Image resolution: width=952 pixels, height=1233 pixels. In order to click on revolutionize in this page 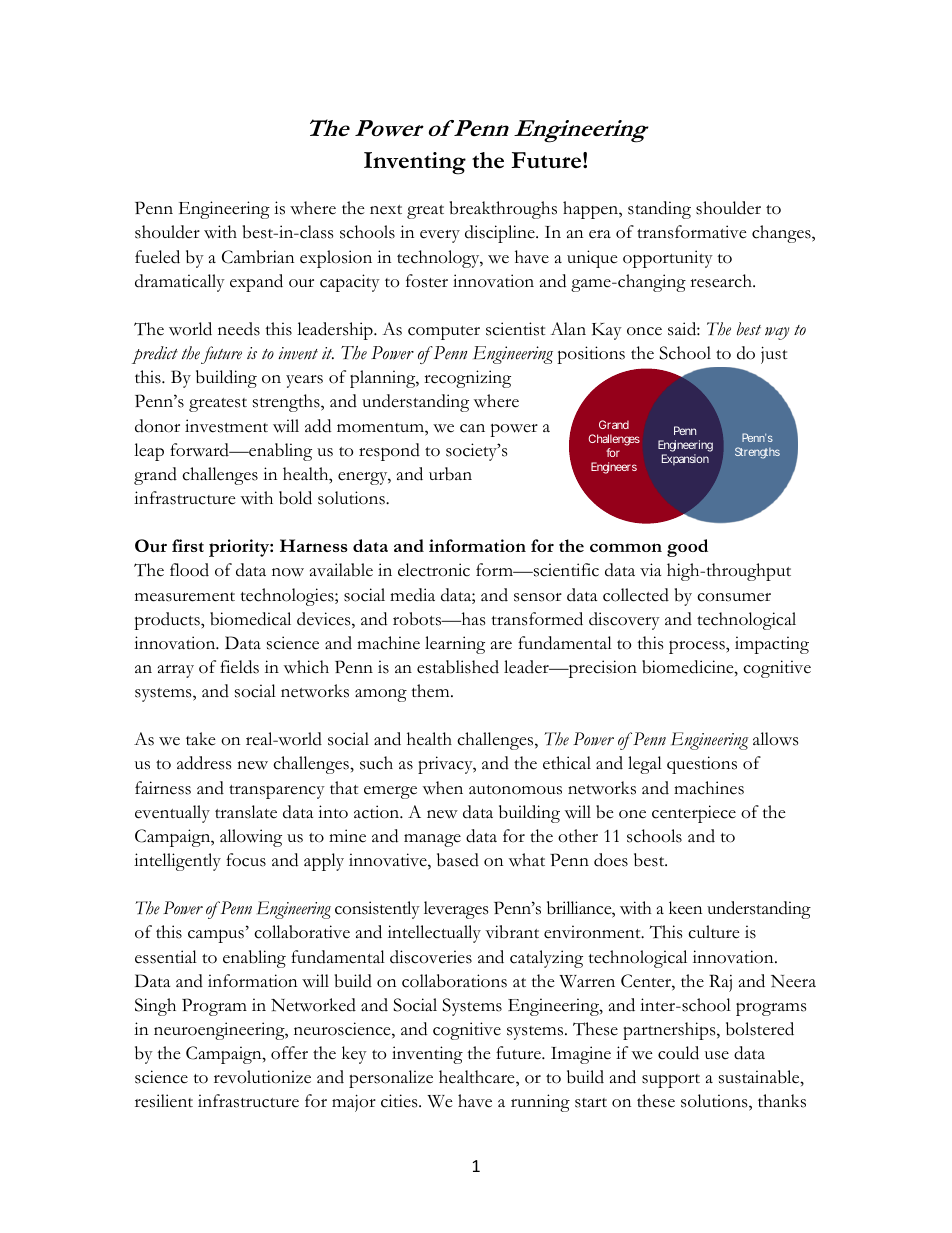, I will do `click(262, 1077)`.
